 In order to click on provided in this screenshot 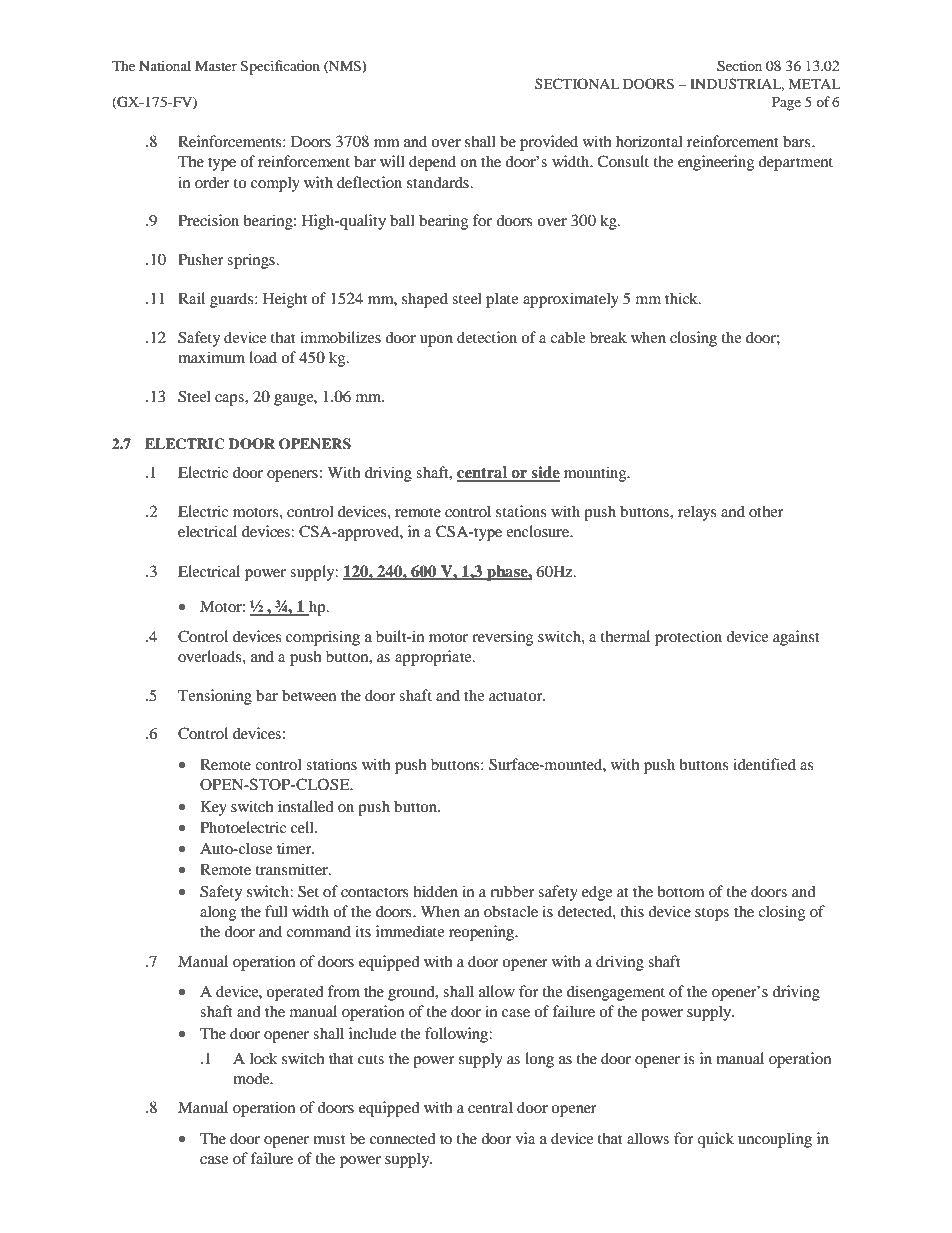, I will do `click(549, 143)`.
